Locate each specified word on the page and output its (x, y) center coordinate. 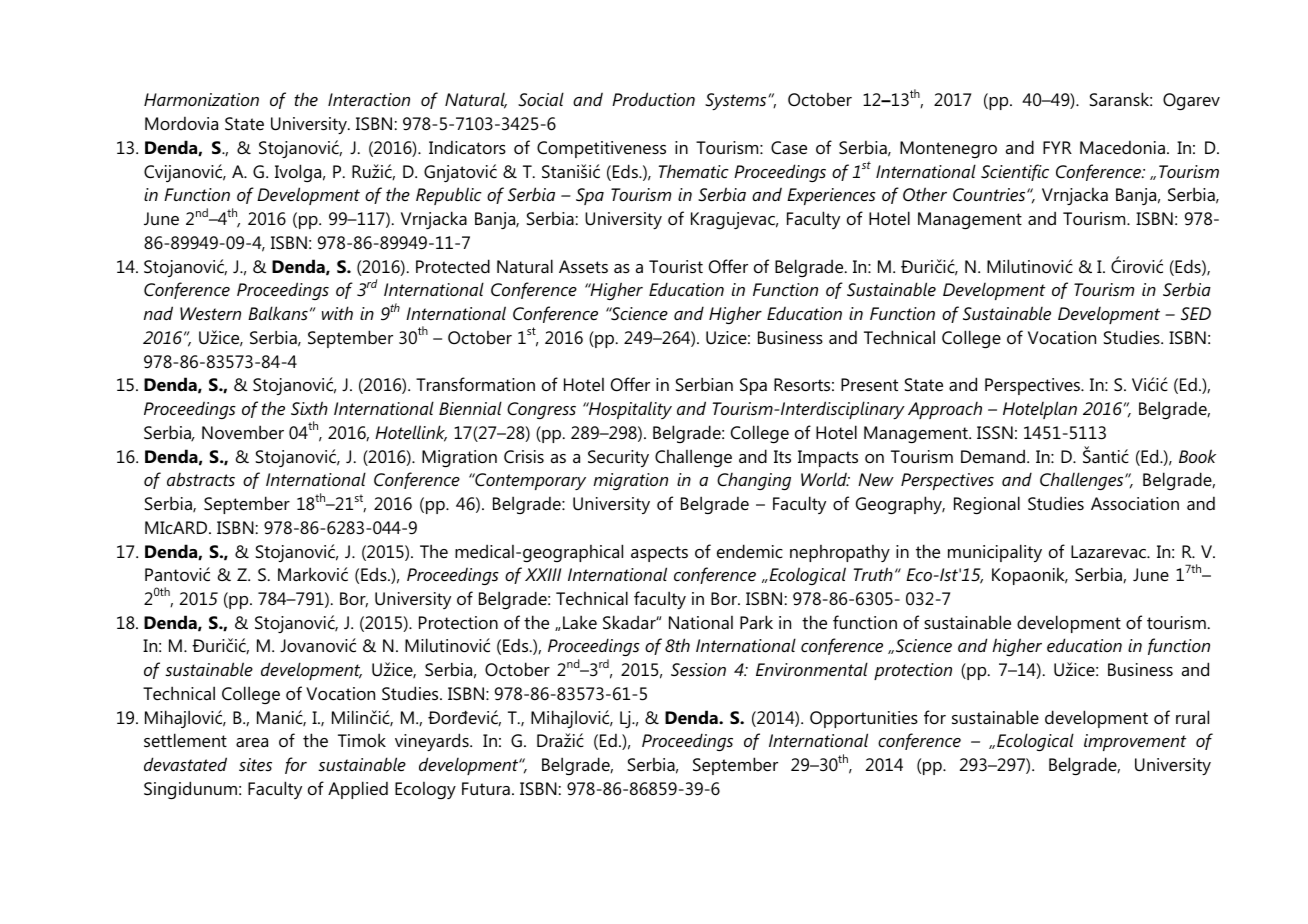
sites (255, 765)
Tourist (676, 267)
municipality (995, 553)
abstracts (201, 480)
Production (653, 99)
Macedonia (1122, 147)
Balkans (278, 313)
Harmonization (201, 99)
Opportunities (864, 719)
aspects (659, 554)
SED (1196, 313)
